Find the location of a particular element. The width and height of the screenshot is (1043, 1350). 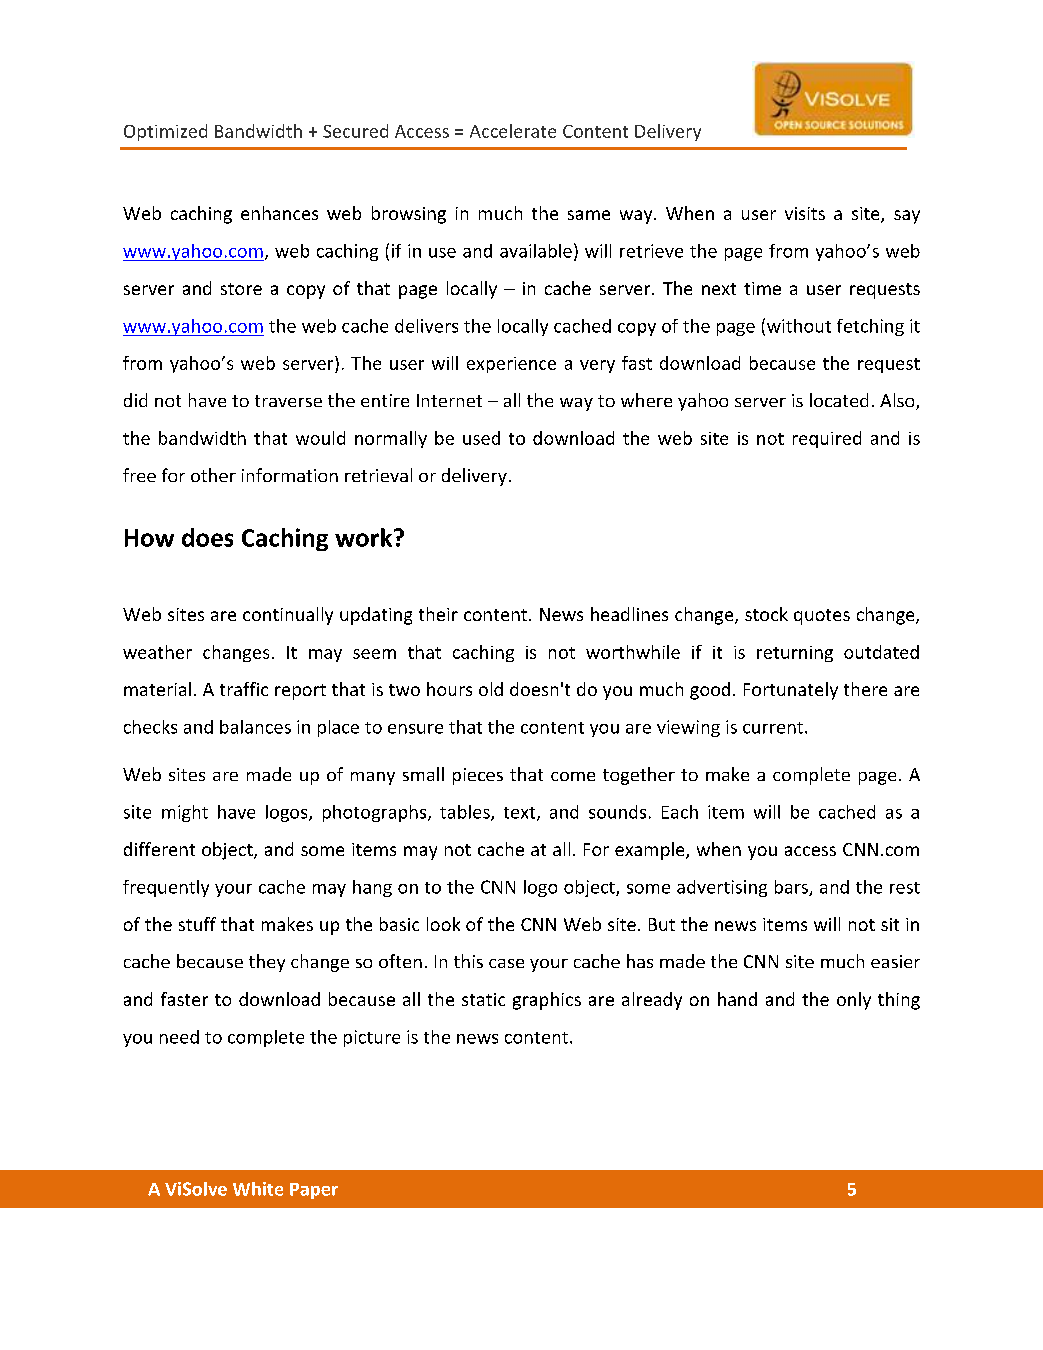

bars is located at coordinates (792, 888).
